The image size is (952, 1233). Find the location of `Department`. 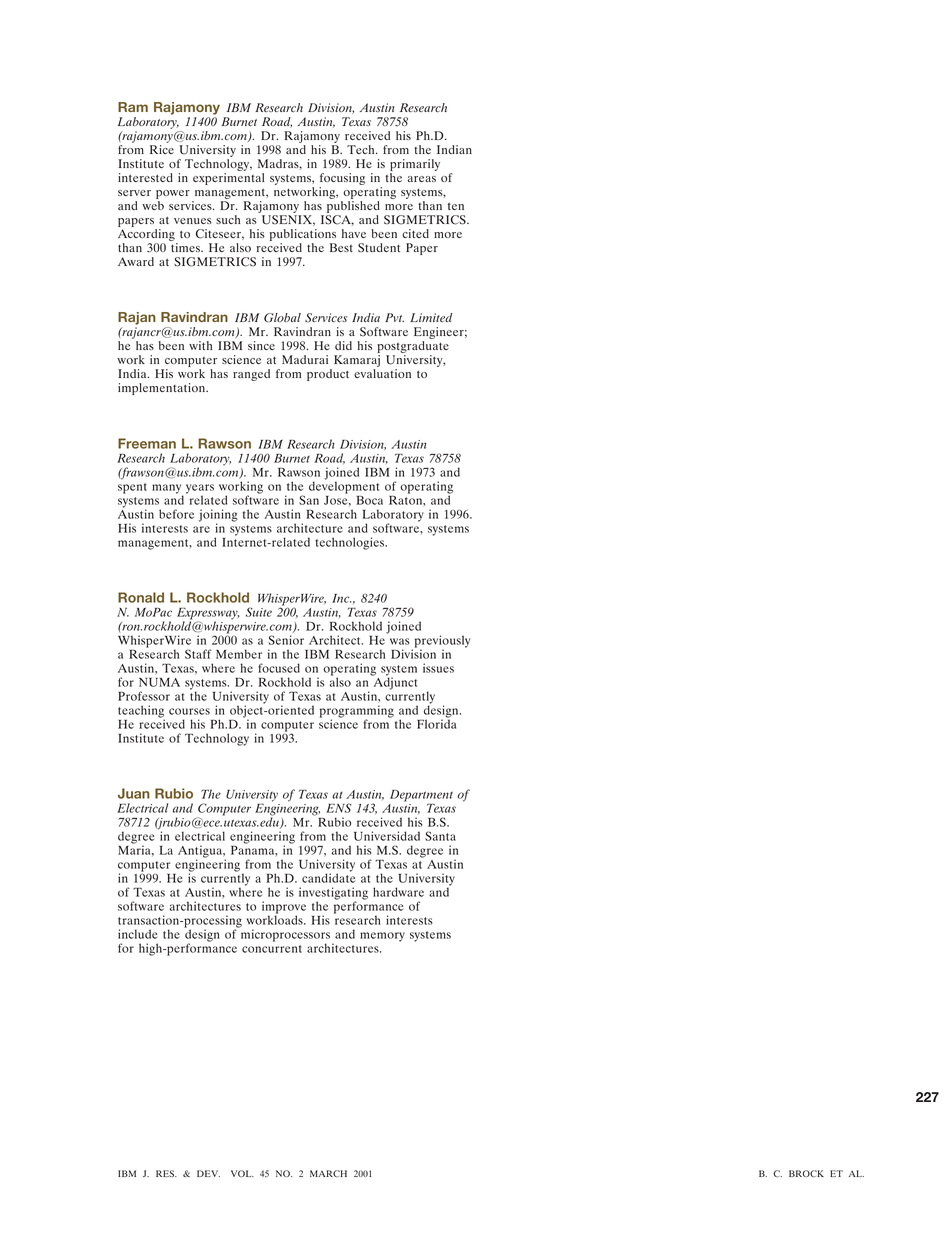

Department is located at coordinates (421, 797).
